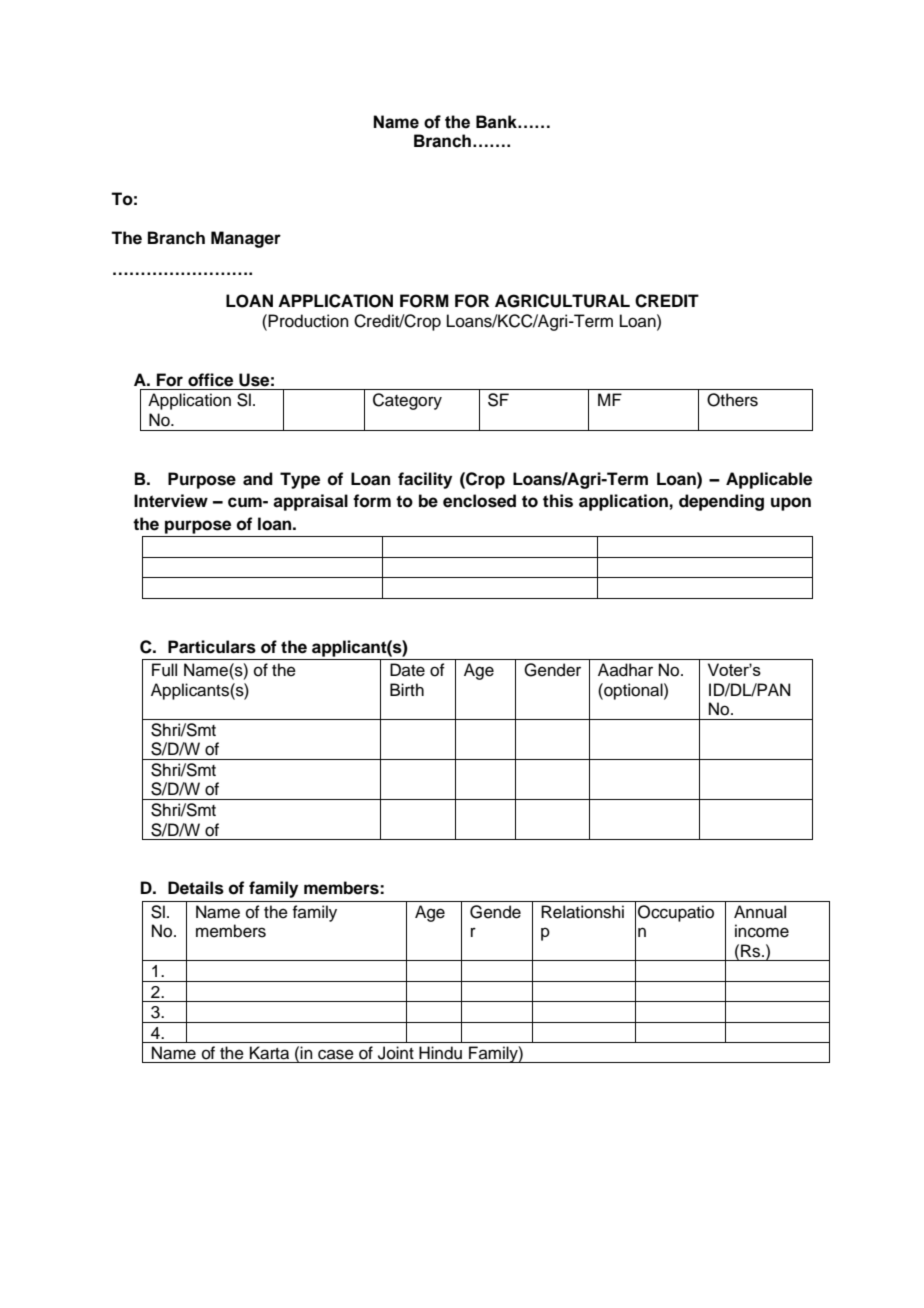 The image size is (924, 1308). I want to click on Full, so click(164, 670).
